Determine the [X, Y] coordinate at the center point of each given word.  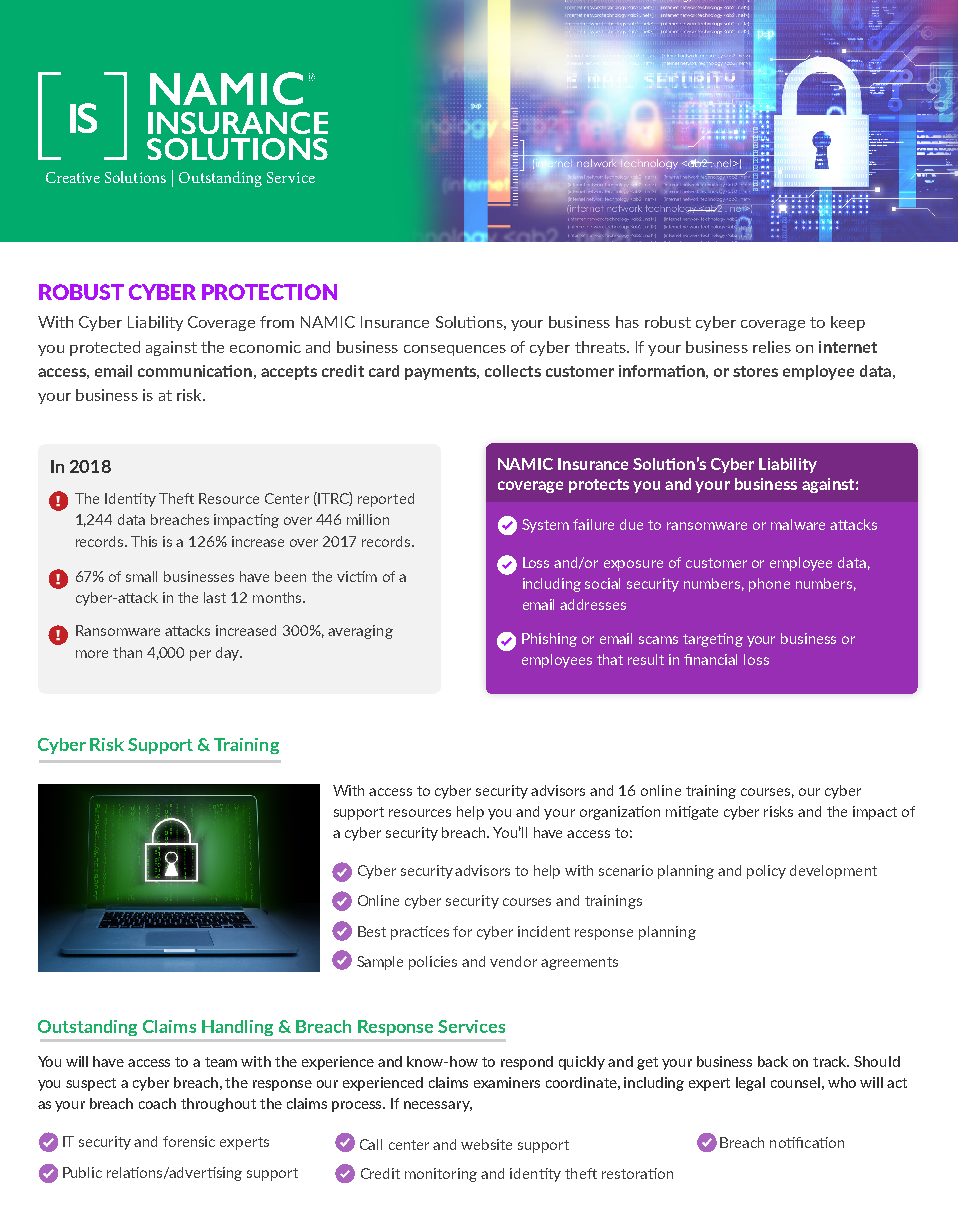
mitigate [692, 813]
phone [769, 585]
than [127, 652]
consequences [455, 350]
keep [848, 323]
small [141, 576]
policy [766, 872]
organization [620, 813]
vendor [513, 961]
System [545, 526]
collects [513, 371]
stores [755, 371]
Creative [73, 177]
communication [195, 371]
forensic [189, 1141]
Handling [237, 1028]
